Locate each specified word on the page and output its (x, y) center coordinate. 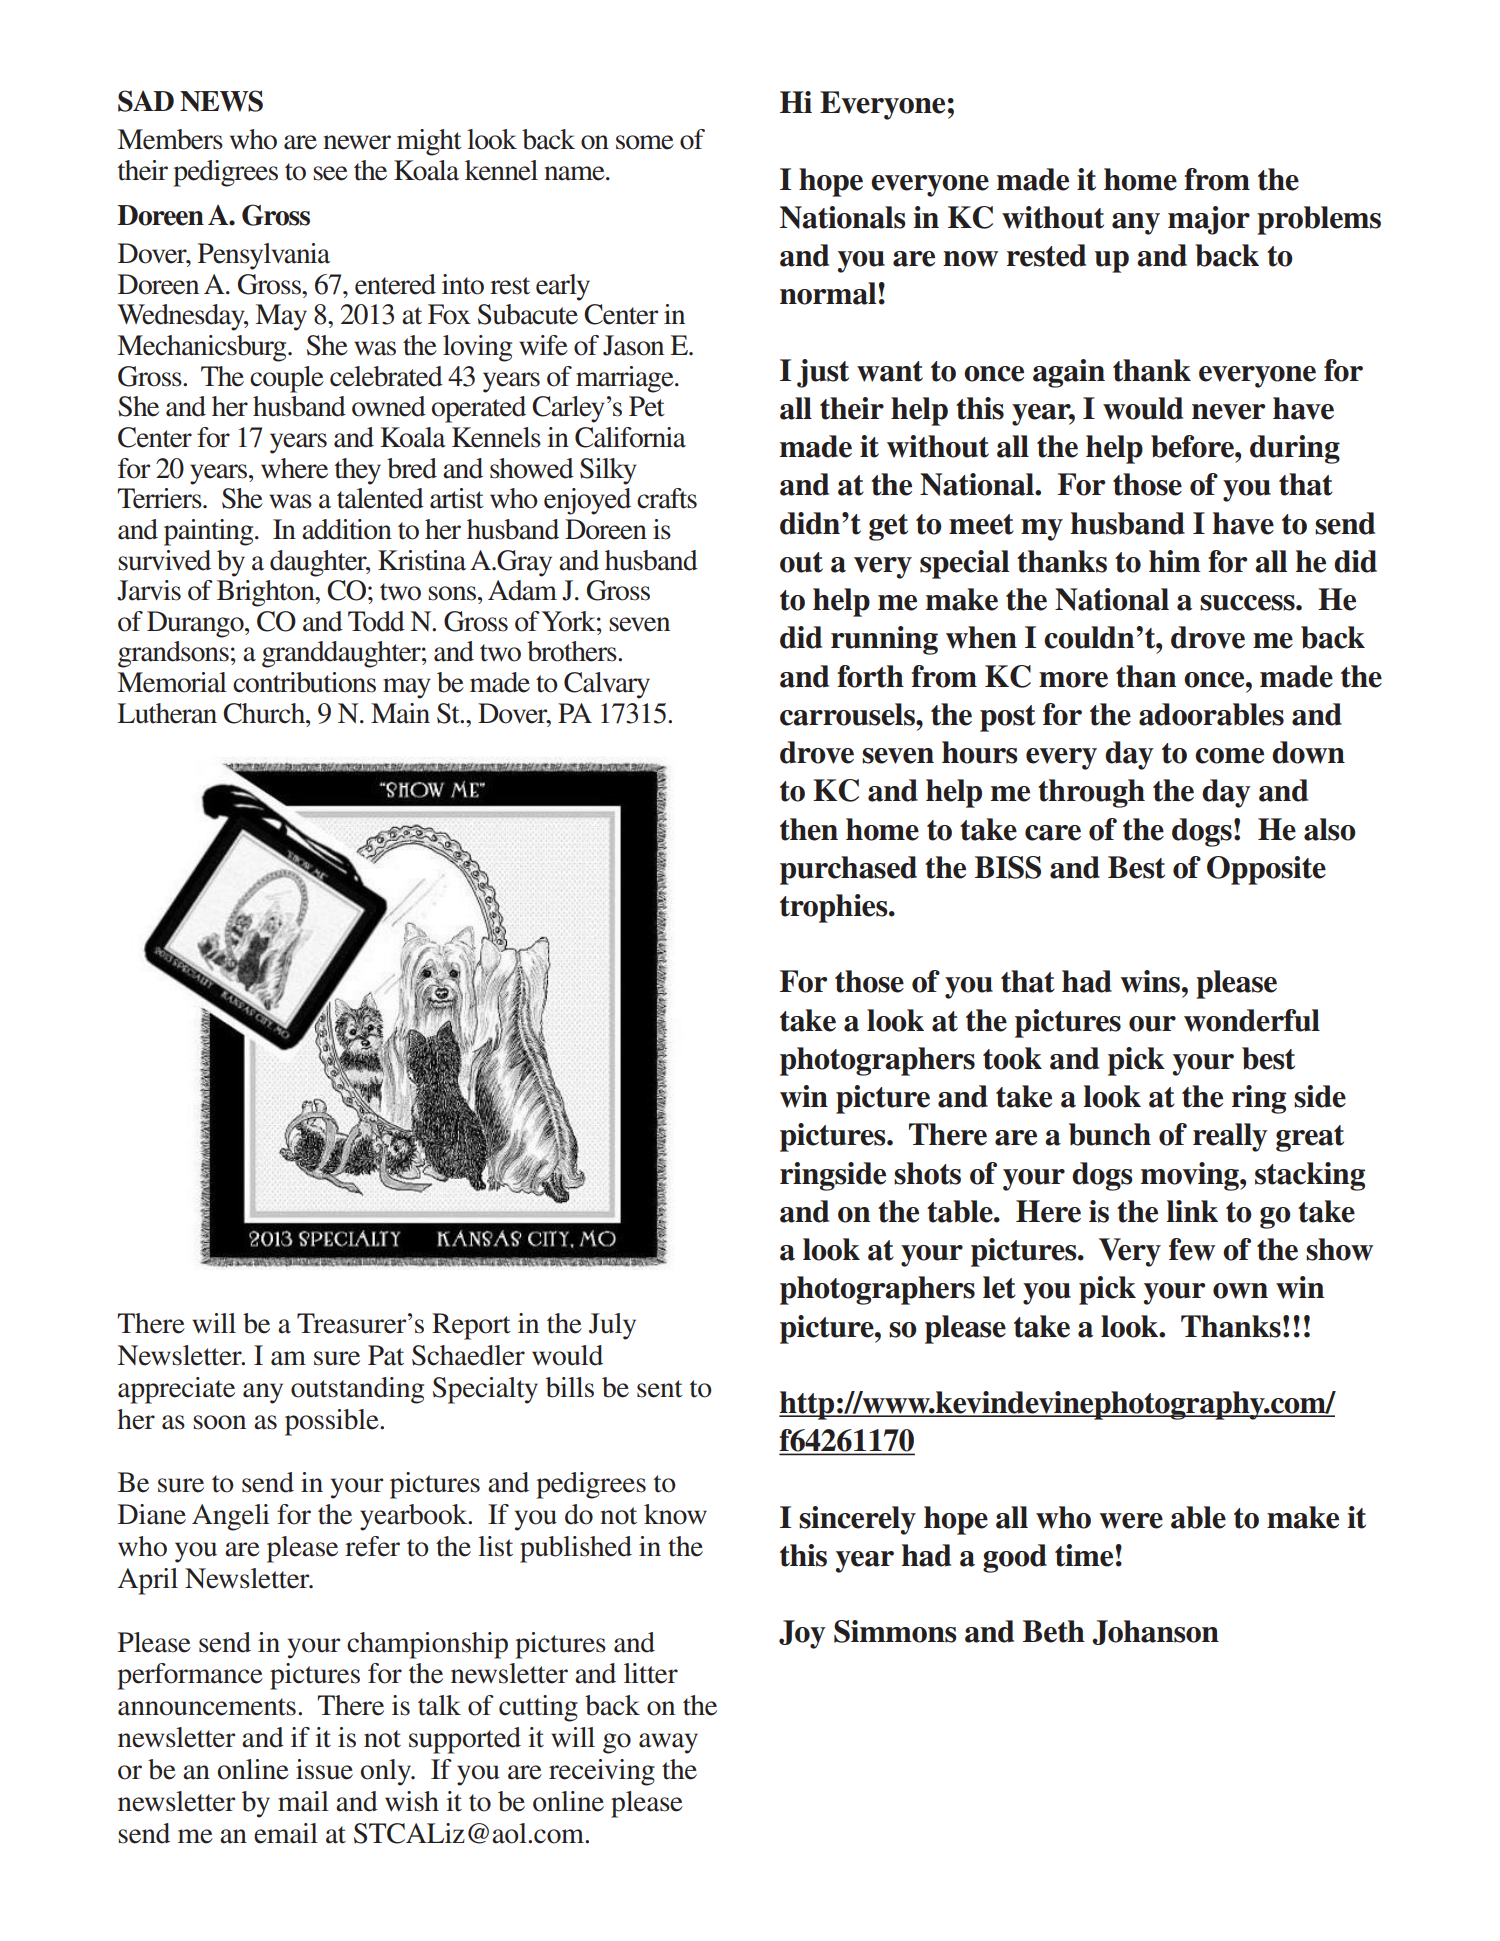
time (1084, 1555)
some (645, 142)
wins (1151, 981)
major (1209, 220)
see (330, 173)
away (668, 1743)
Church (265, 713)
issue (324, 1769)
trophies (835, 908)
